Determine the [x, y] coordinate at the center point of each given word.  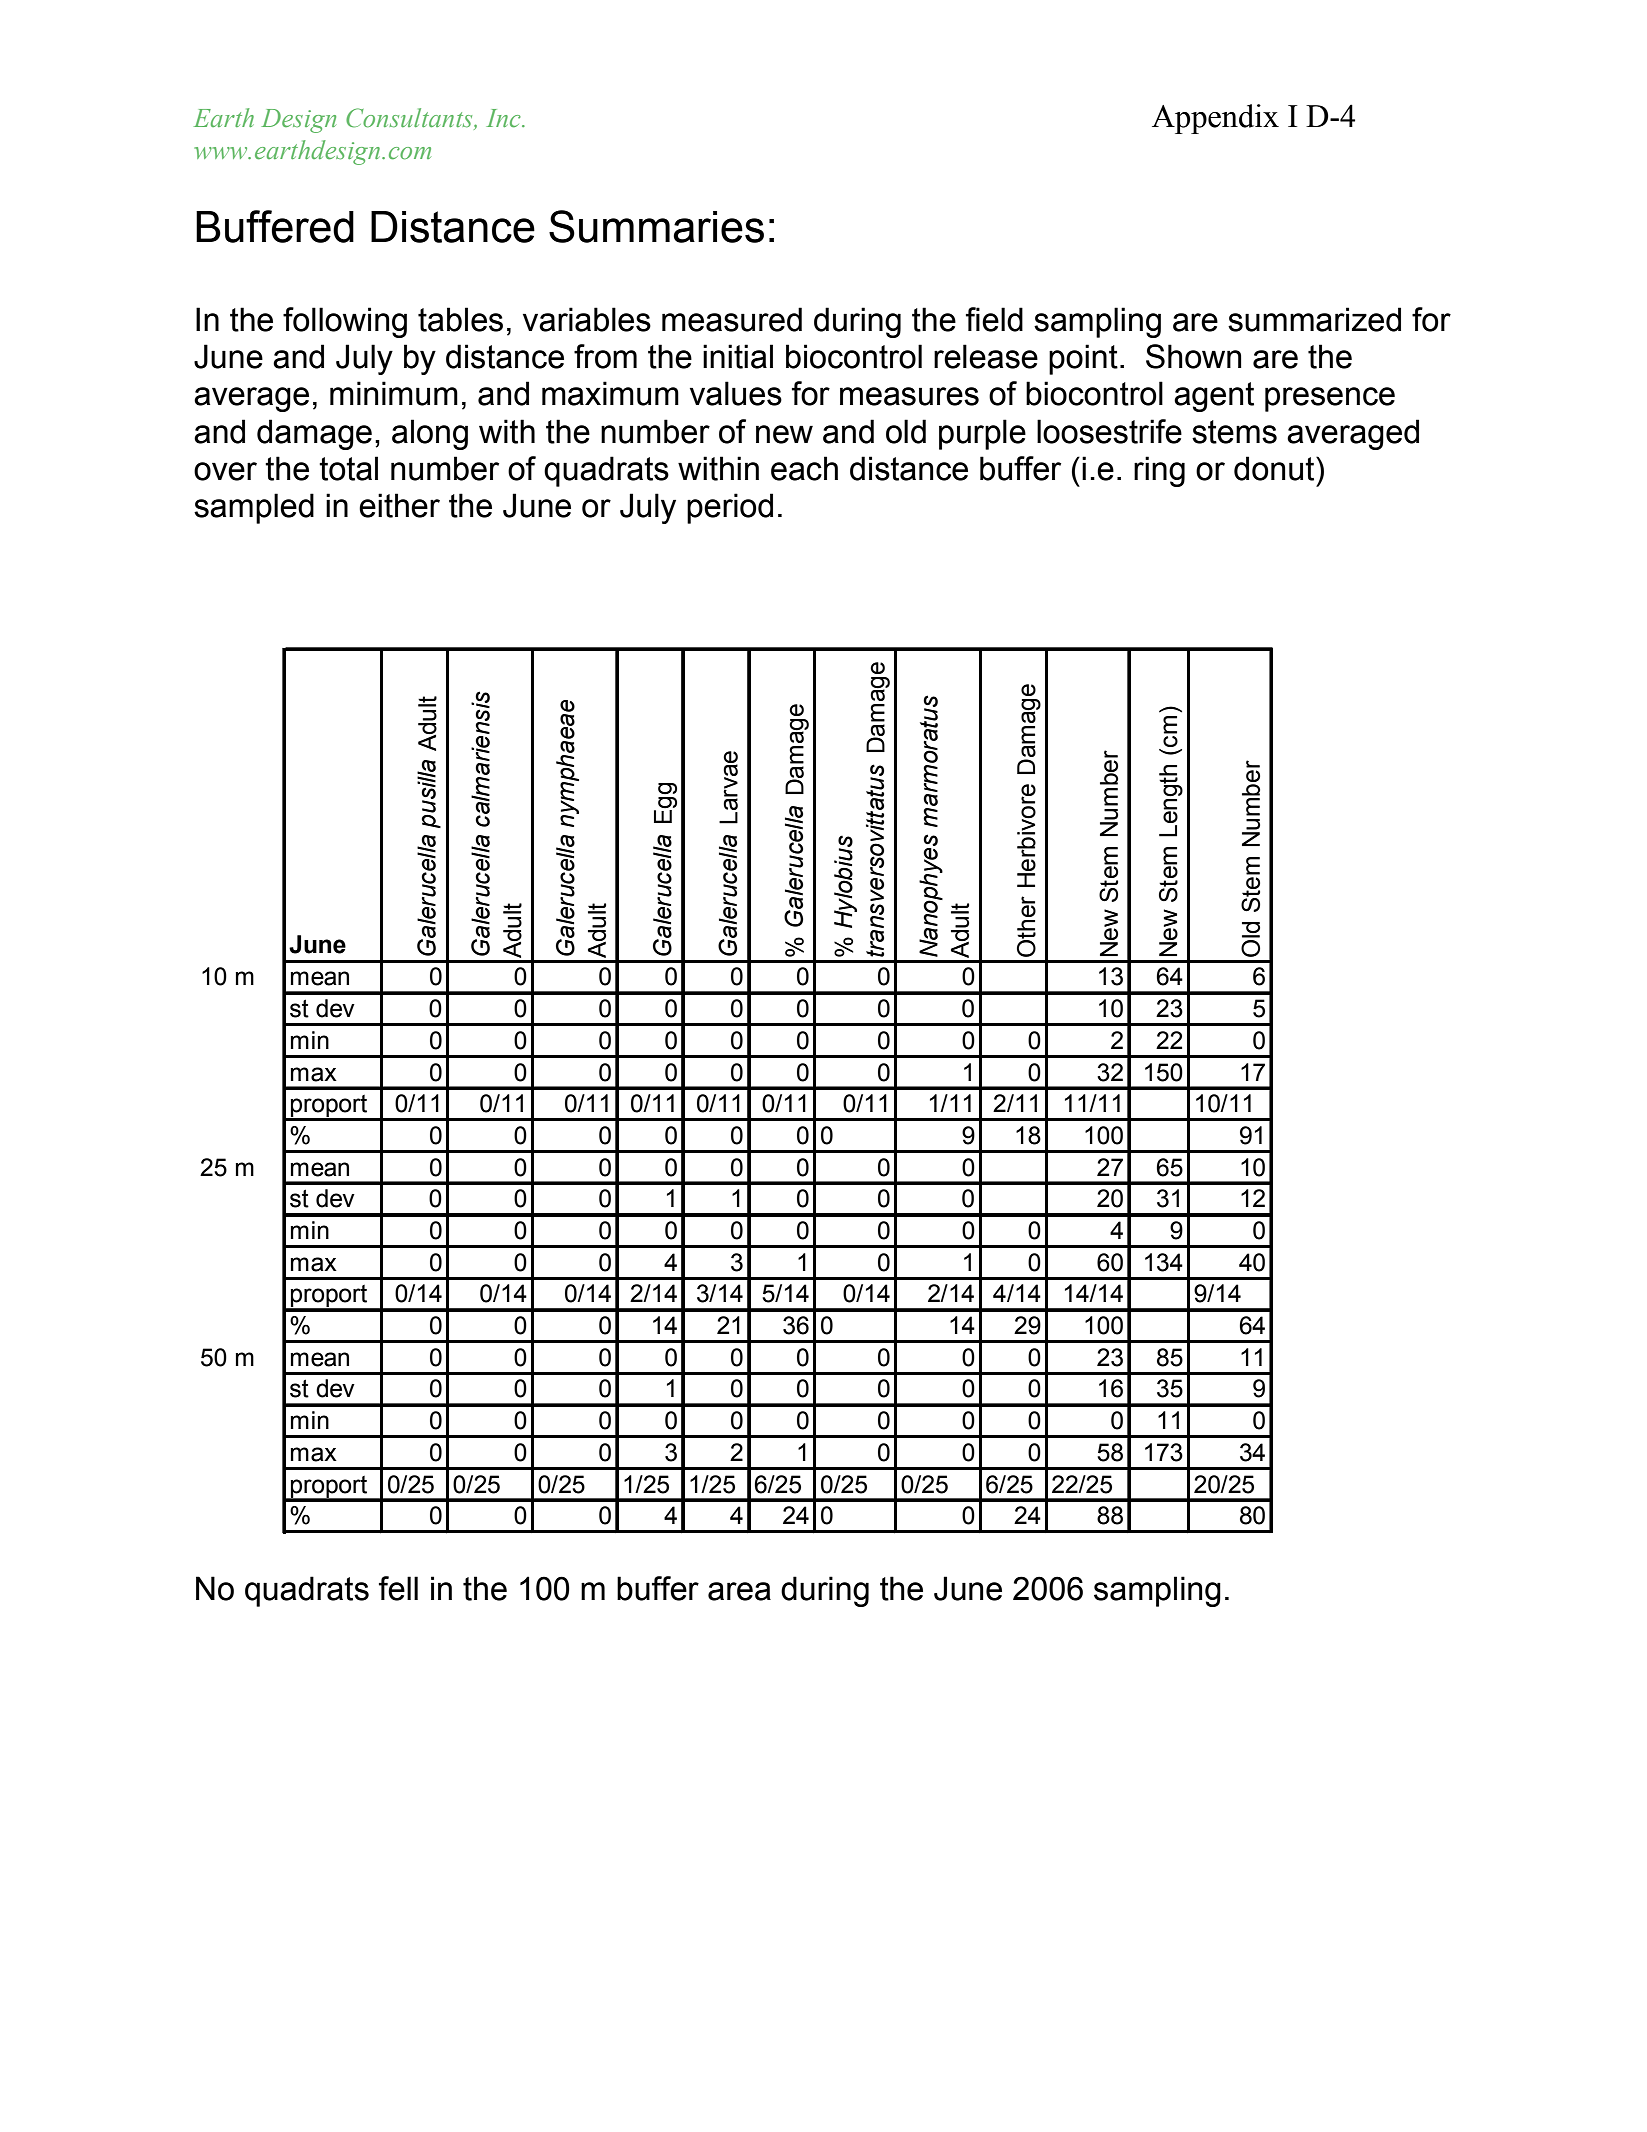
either [399, 505]
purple [982, 434]
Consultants [410, 118]
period [730, 508]
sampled [254, 508]
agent [1214, 397]
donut [1275, 468]
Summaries [656, 226]
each [804, 468]
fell [398, 1588]
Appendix [1215, 119]
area [739, 1591]
